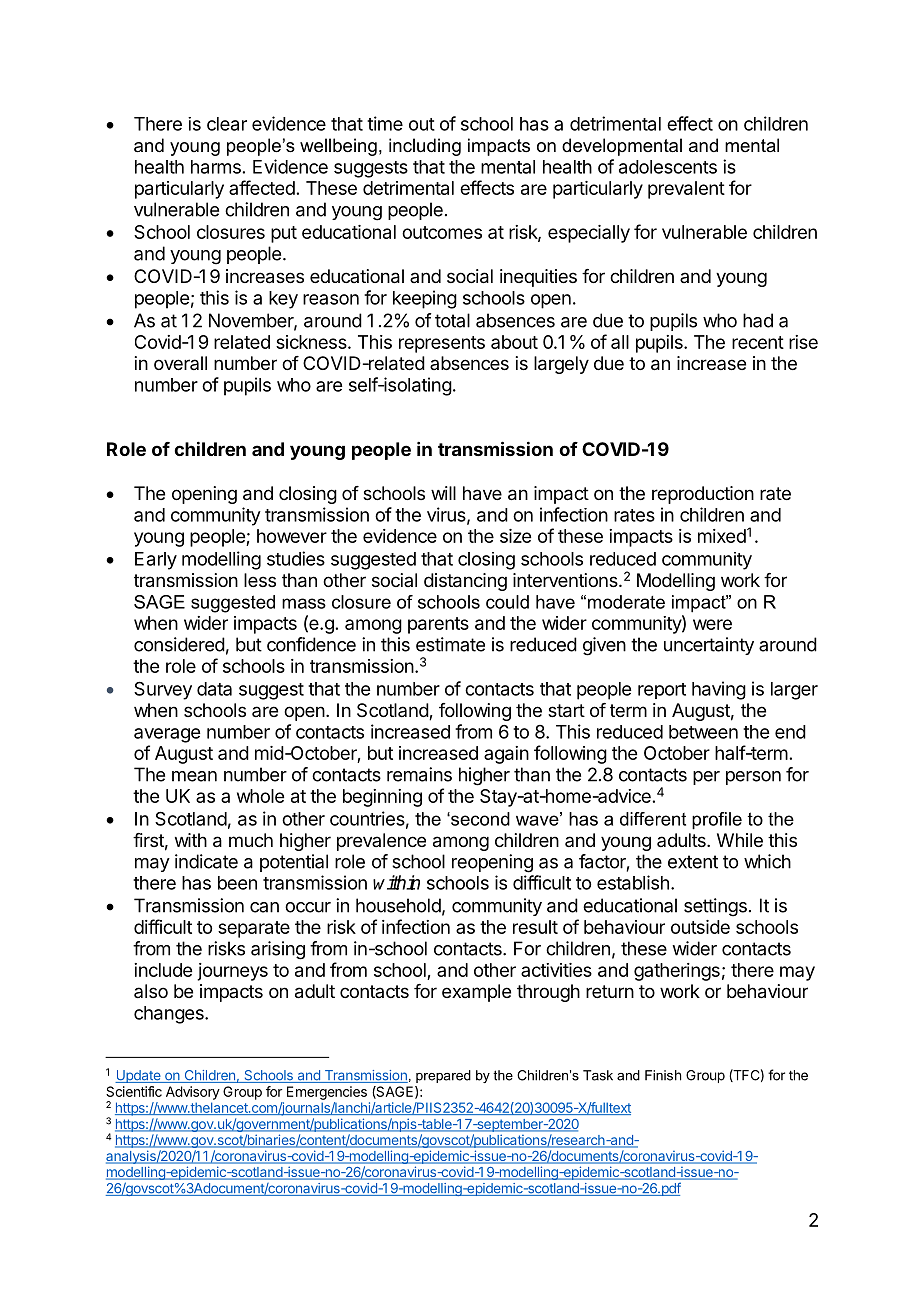  Describe the element at coordinates (260, 580) in the screenshot. I see `less` at that location.
